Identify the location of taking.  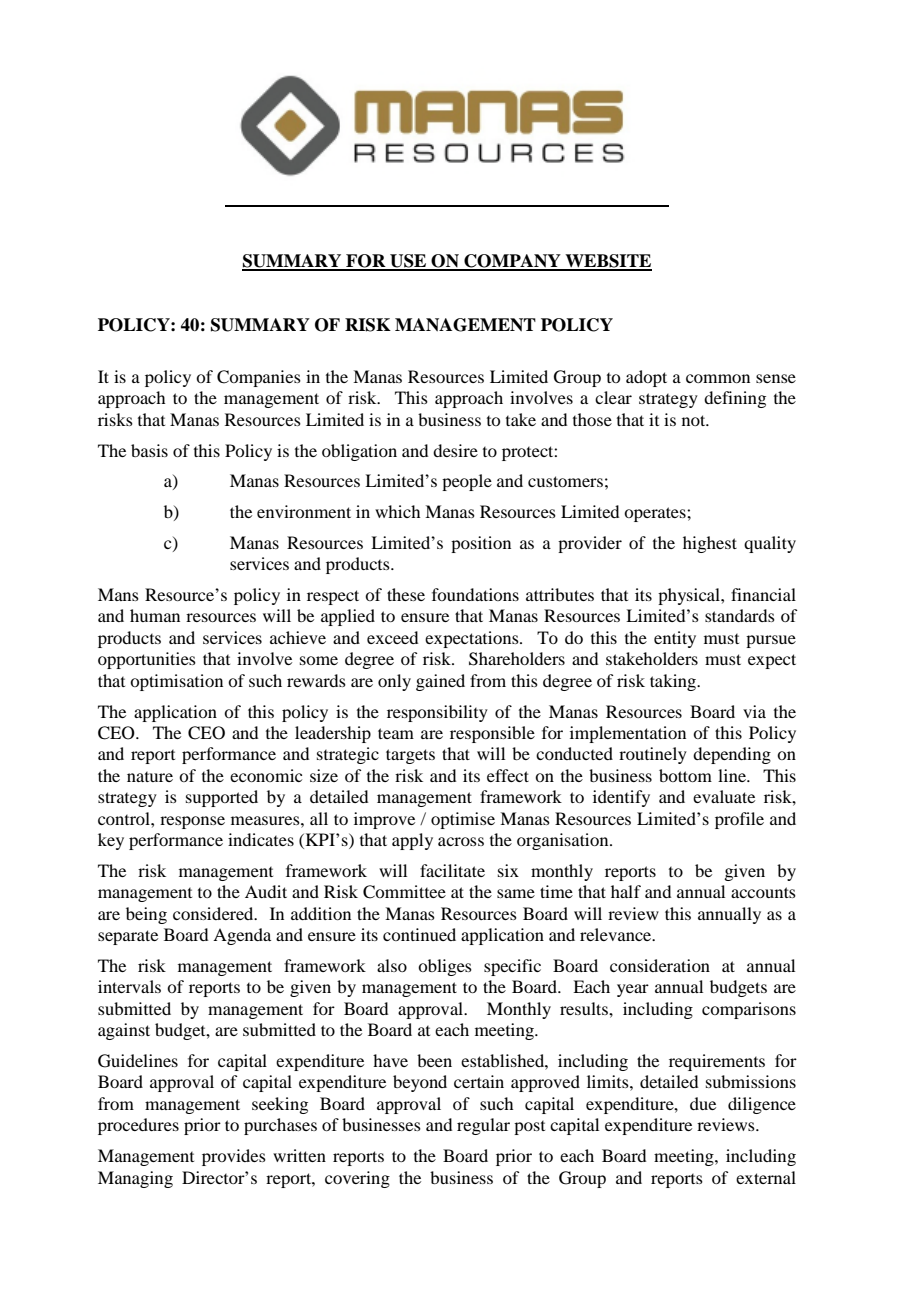
(674, 682).
